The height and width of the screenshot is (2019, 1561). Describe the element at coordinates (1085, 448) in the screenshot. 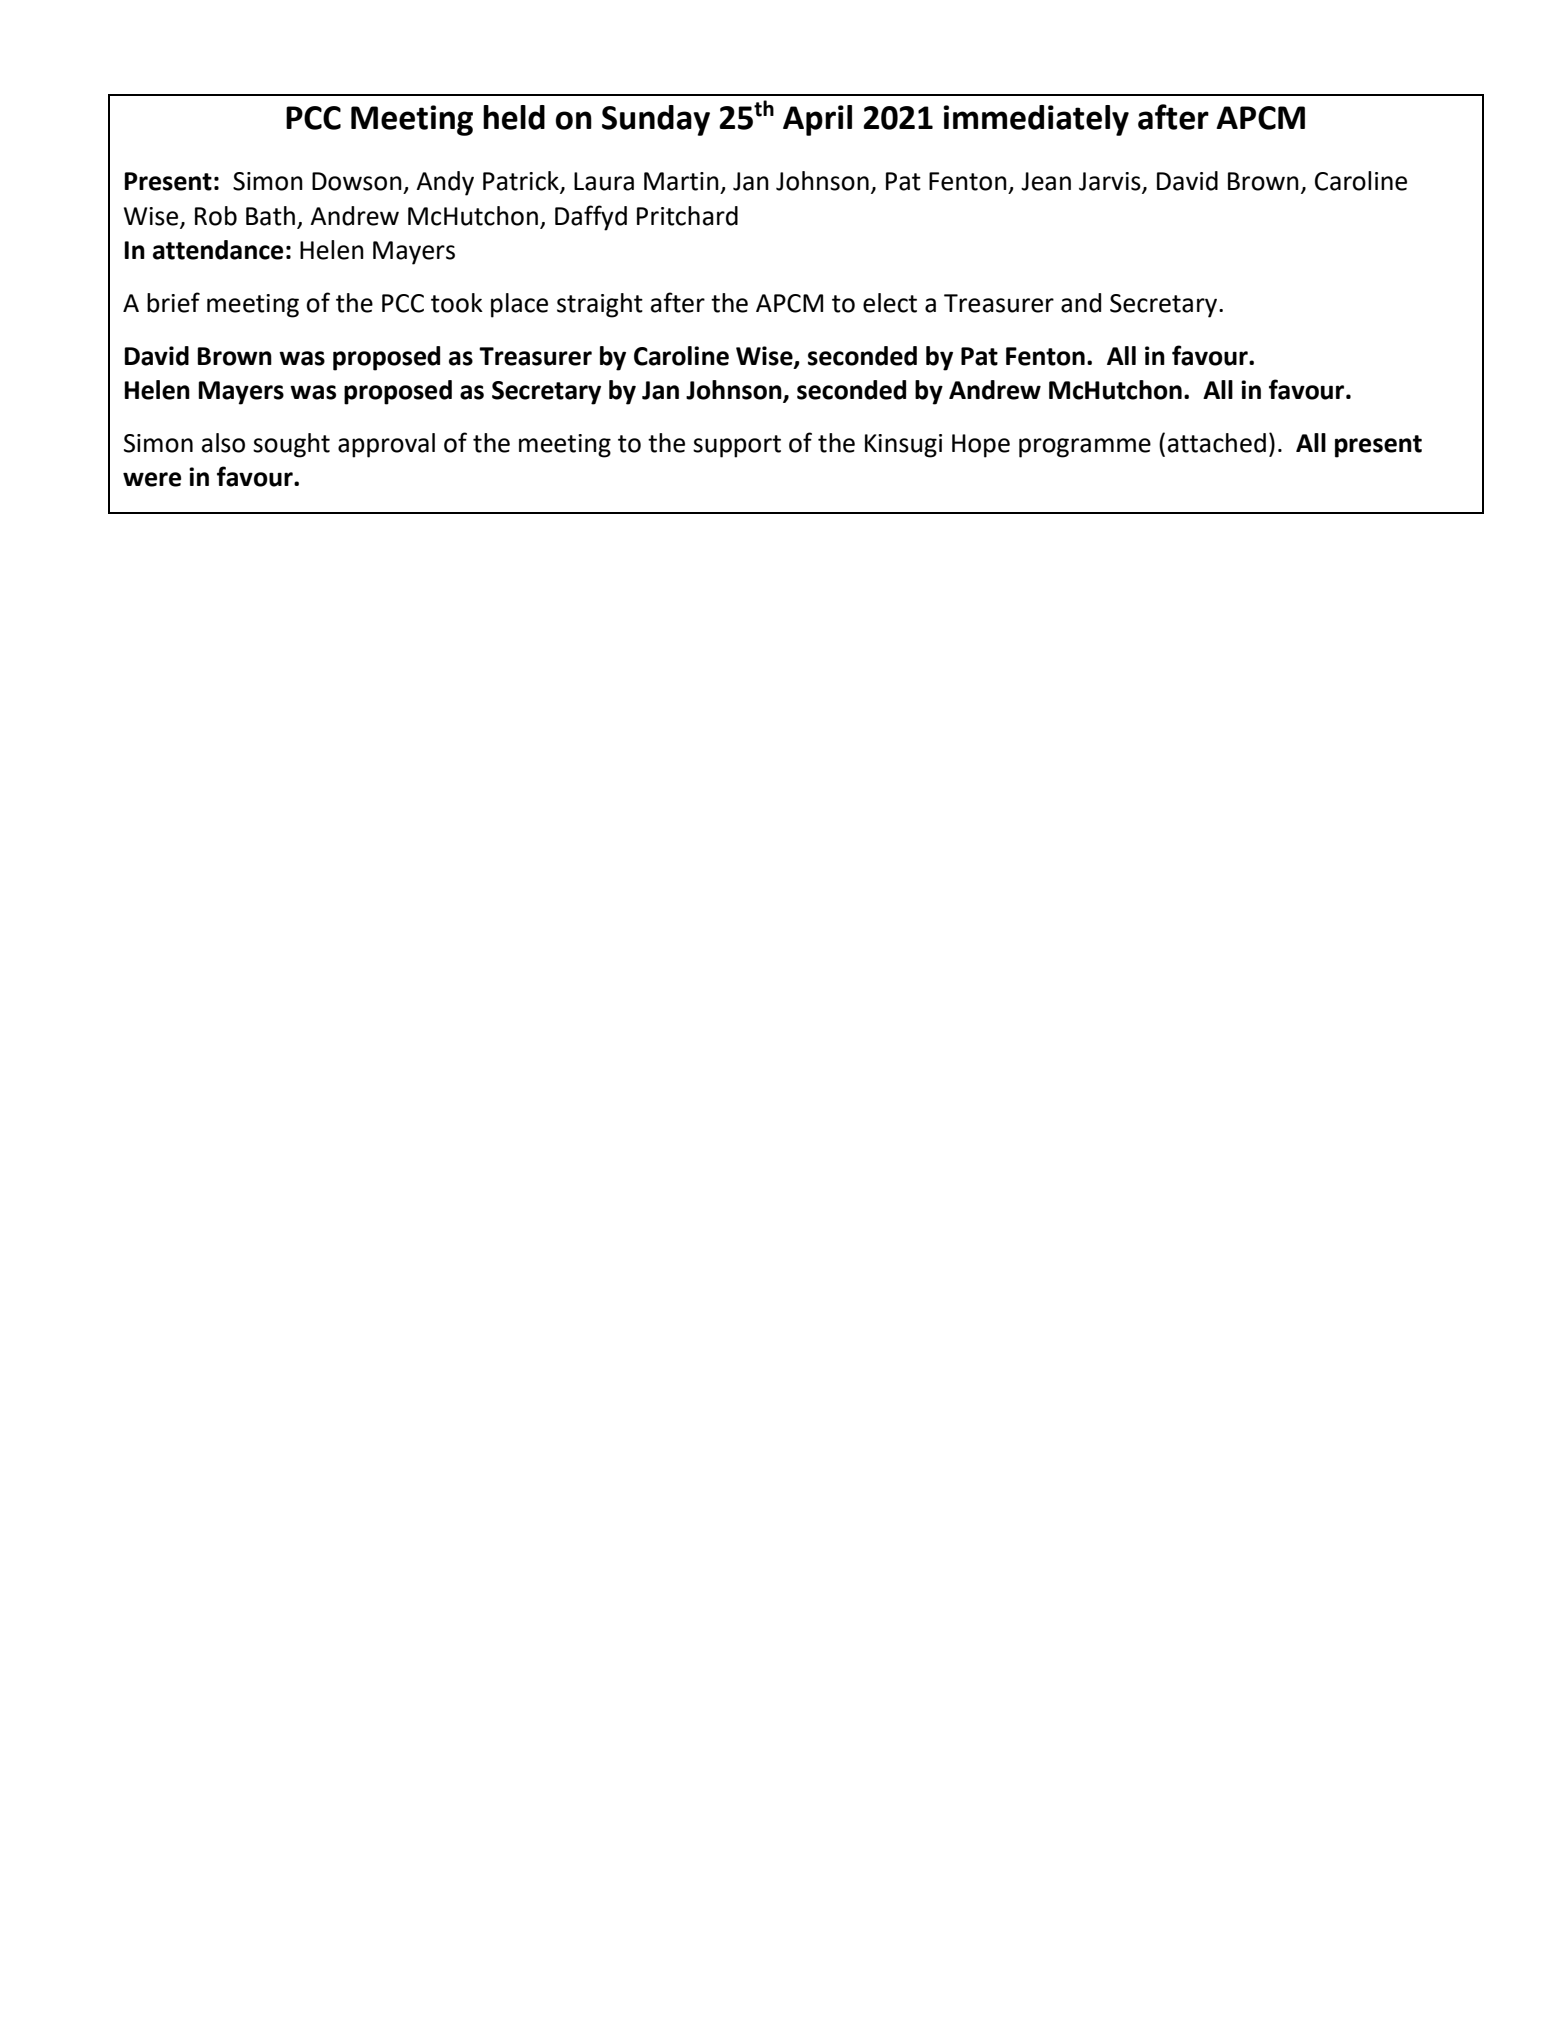

I see `programme` at that location.
